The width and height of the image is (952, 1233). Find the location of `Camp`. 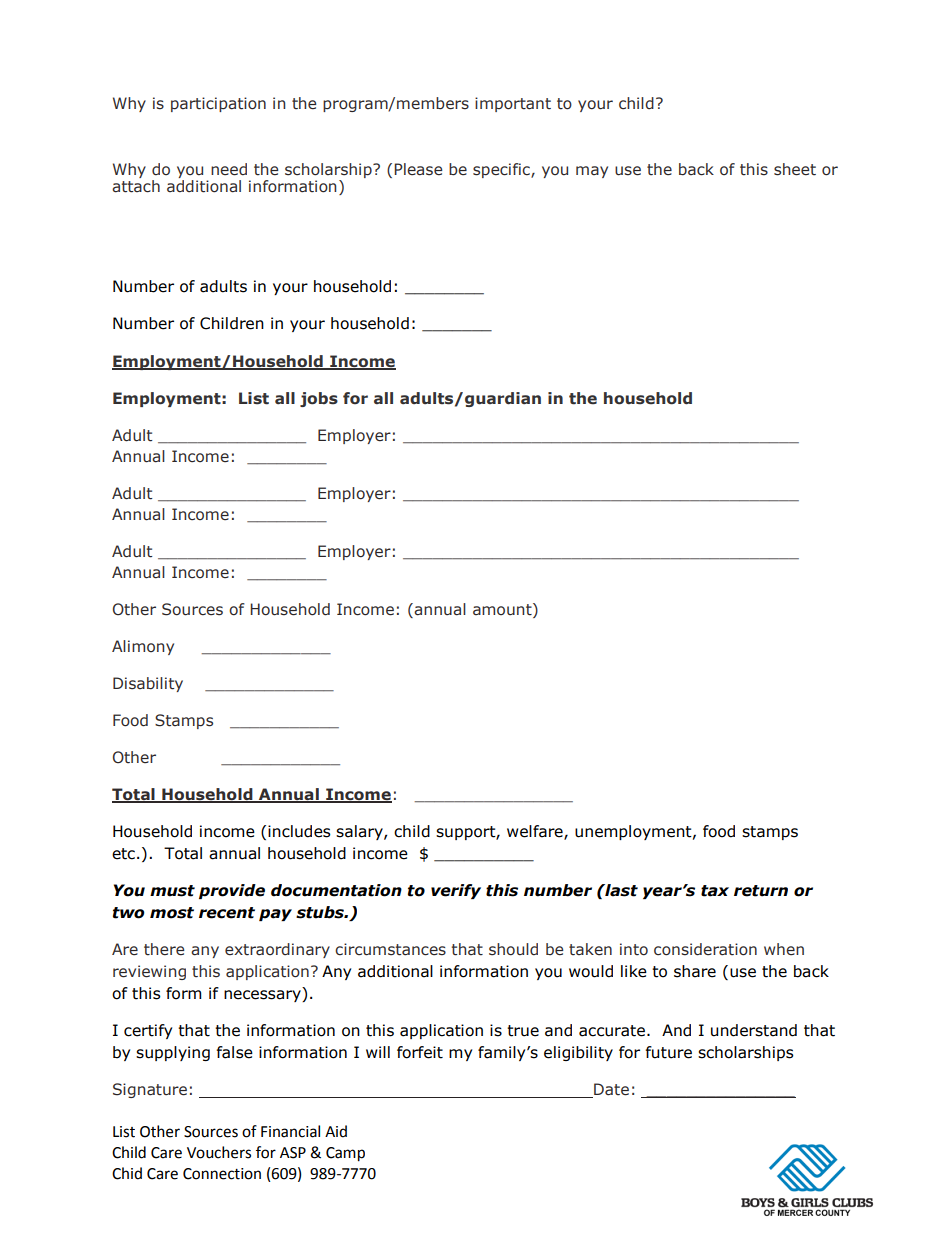

Camp is located at coordinates (345, 1154).
